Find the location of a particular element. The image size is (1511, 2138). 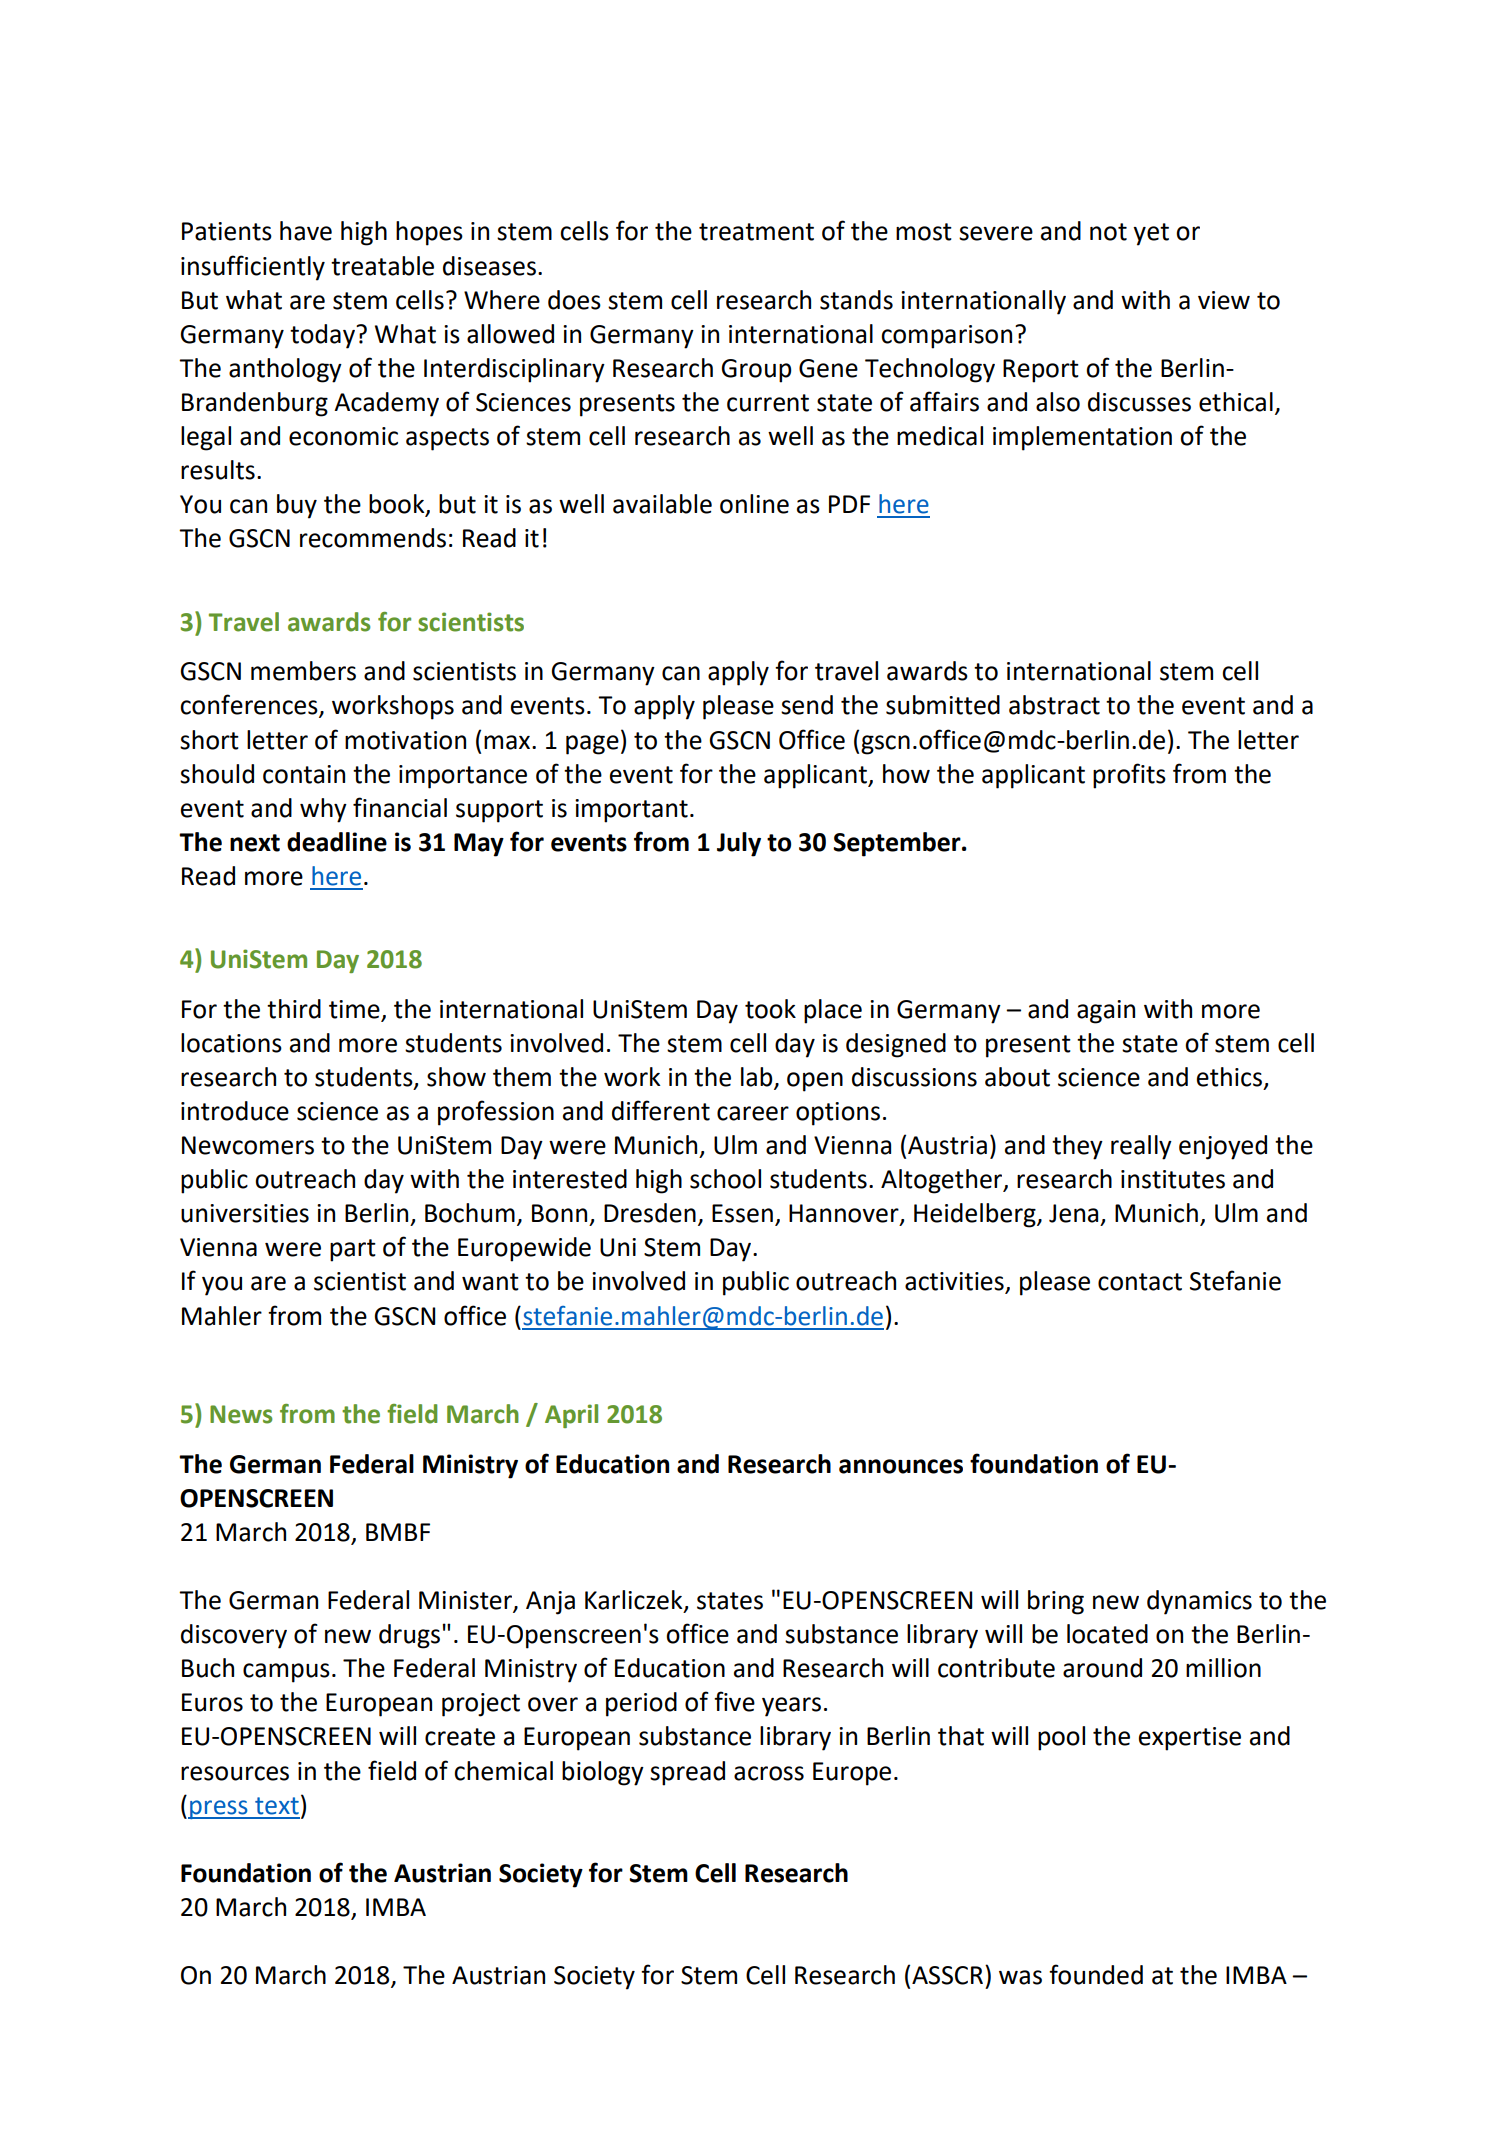

abstract is located at coordinates (1054, 705).
